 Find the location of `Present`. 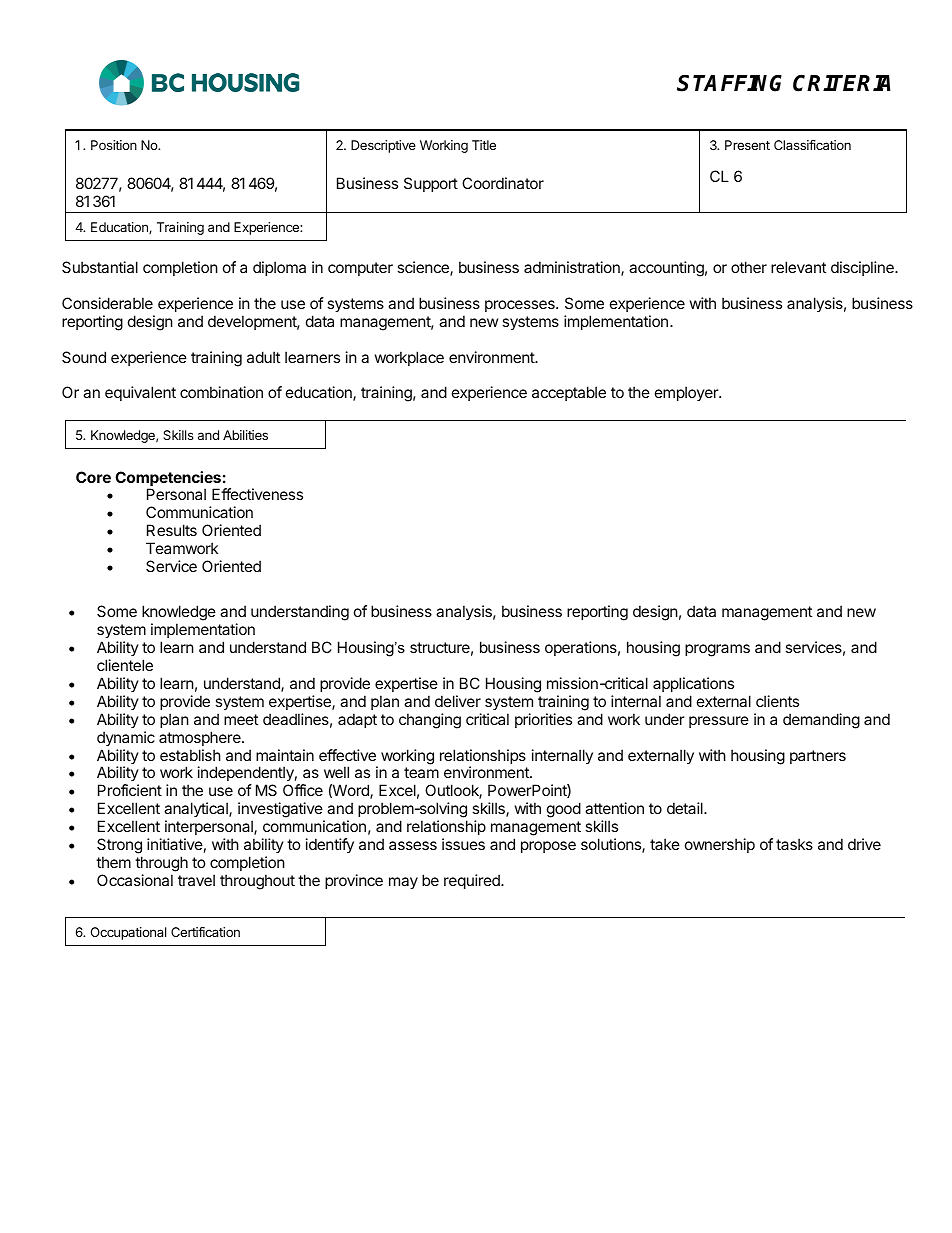

Present is located at coordinates (747, 145).
